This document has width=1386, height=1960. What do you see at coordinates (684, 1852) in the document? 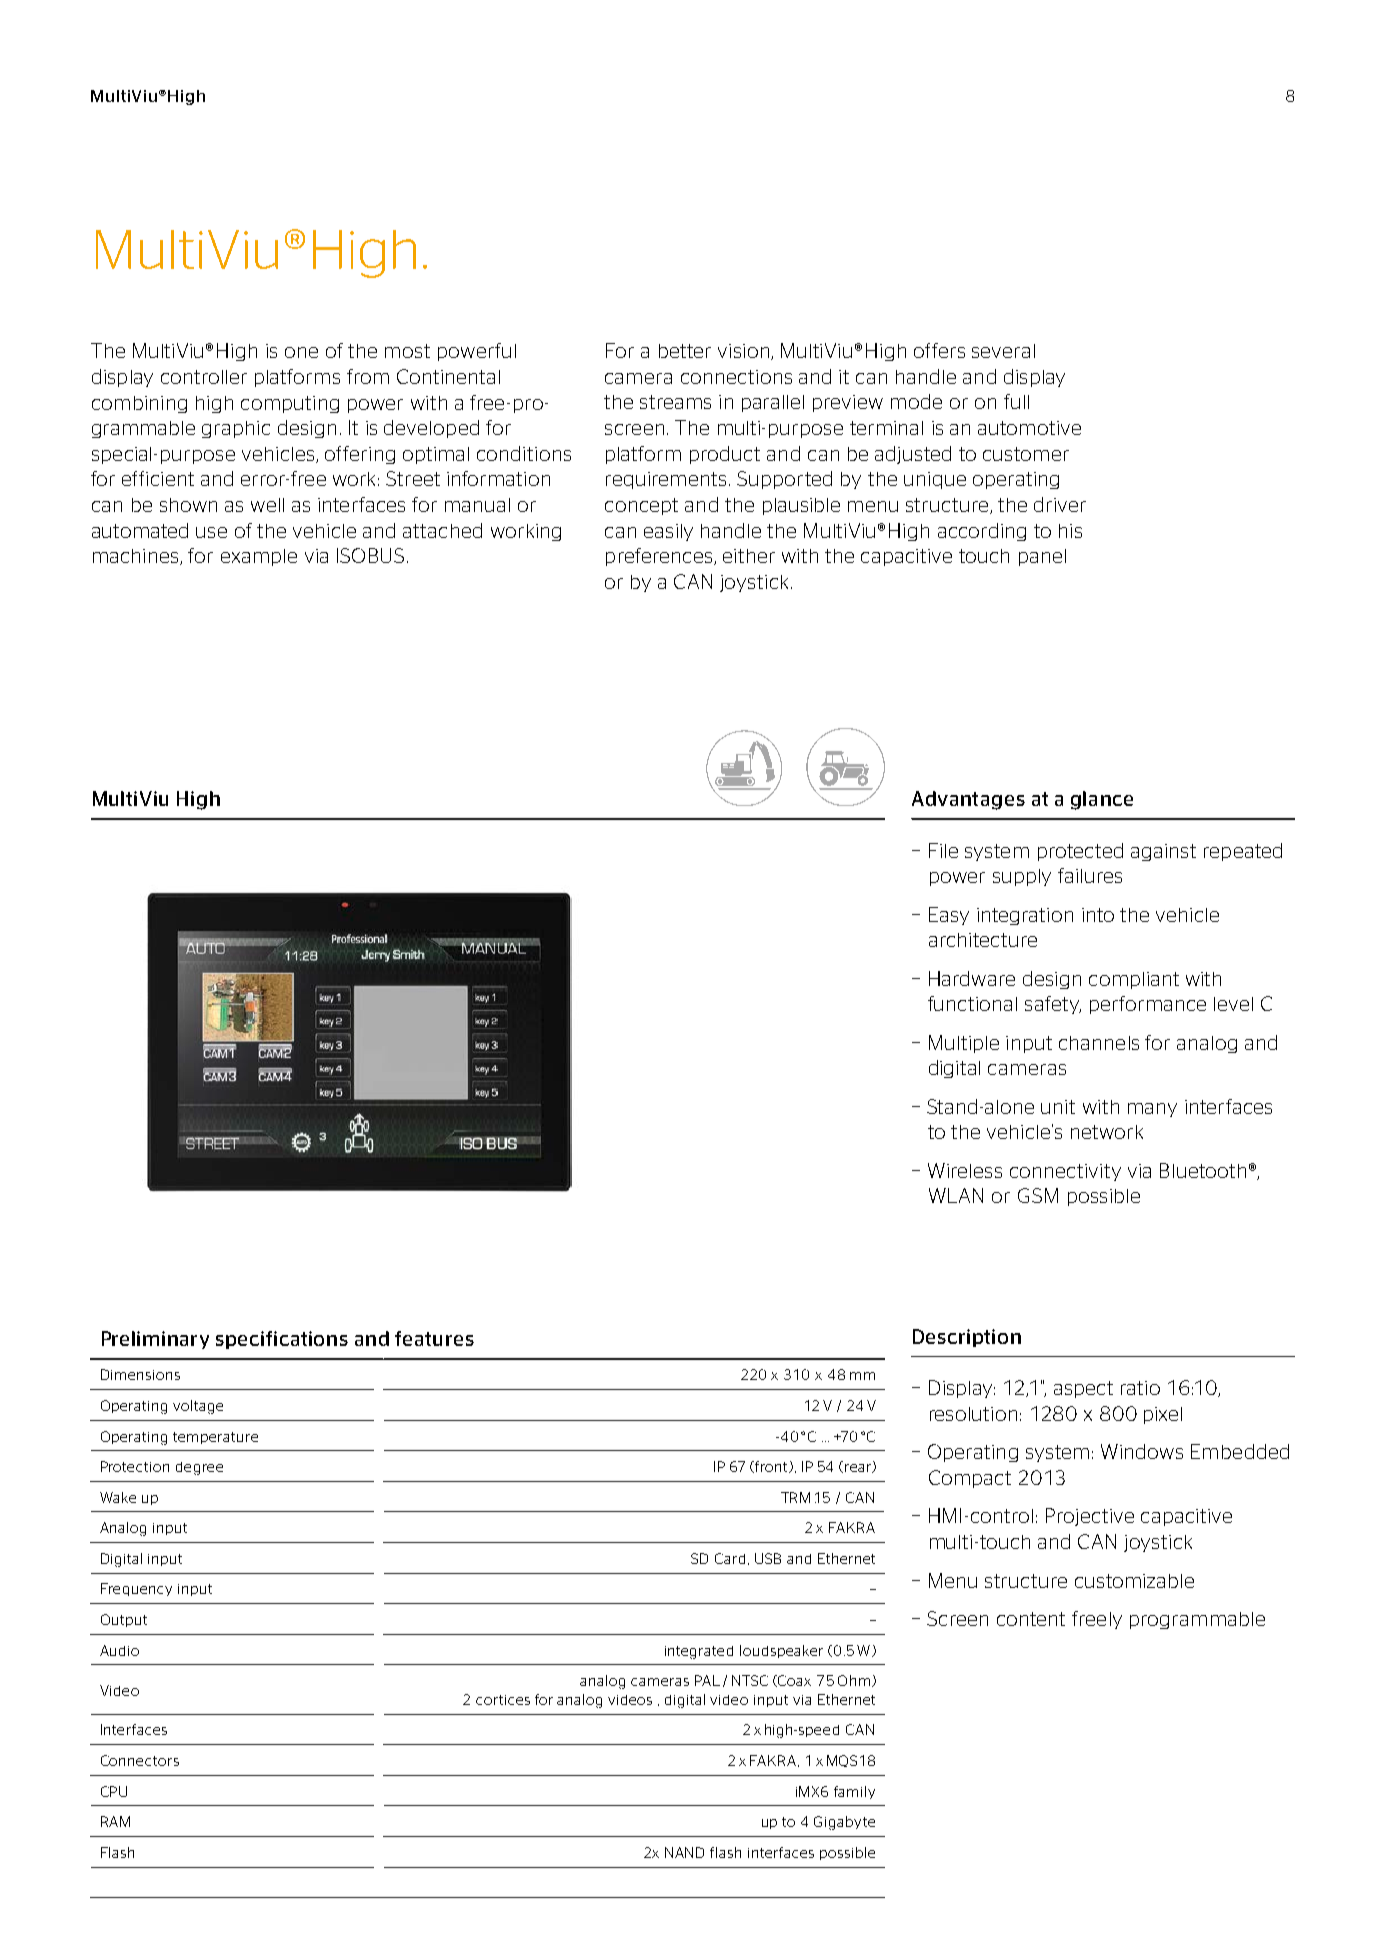
I see `NAND` at bounding box center [684, 1852].
